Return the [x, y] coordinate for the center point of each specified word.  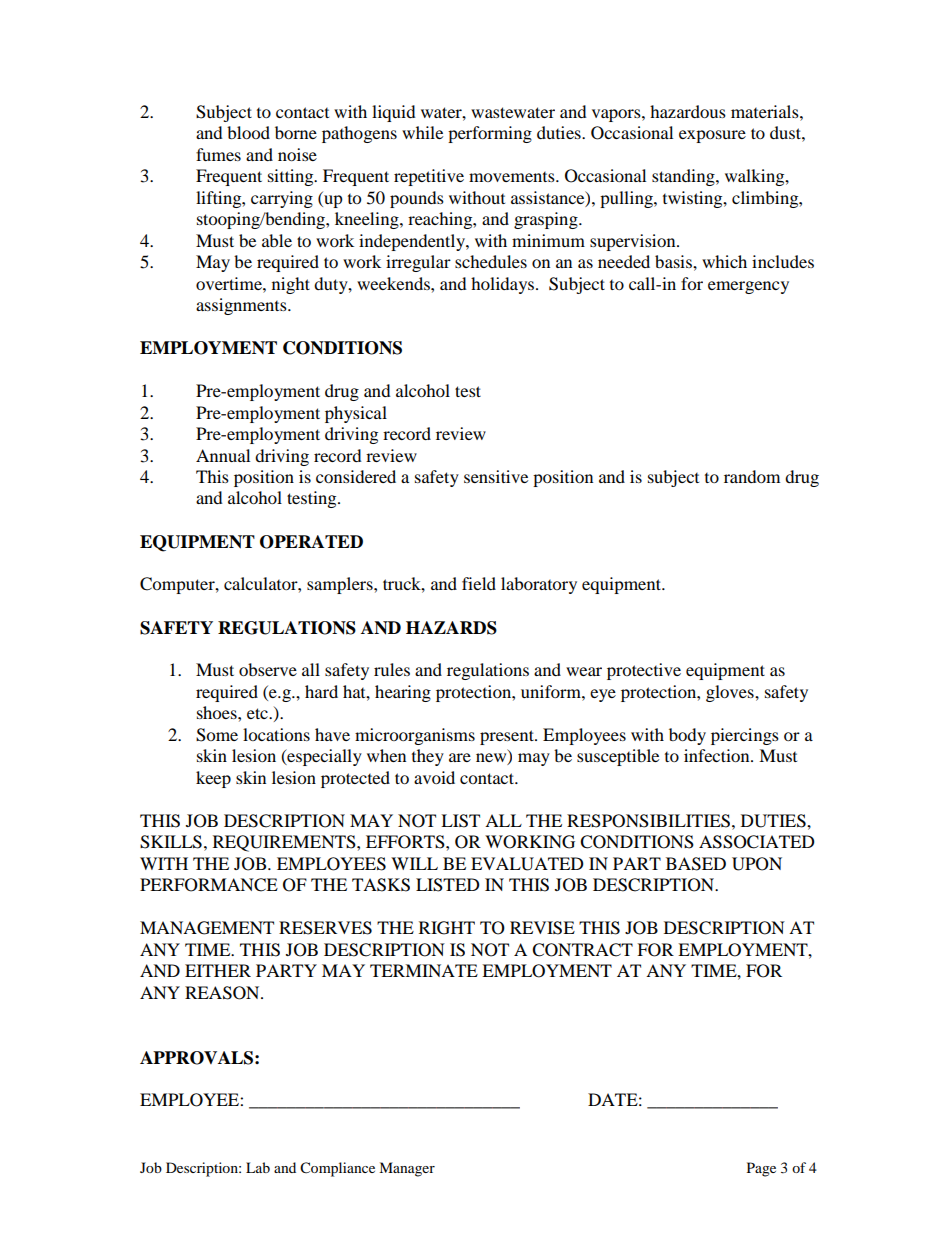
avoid [434, 777]
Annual [223, 455]
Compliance [337, 1169]
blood [248, 132]
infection [718, 755]
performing [490, 134]
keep [213, 779]
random [752, 476]
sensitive [496, 476]
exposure [712, 136]
